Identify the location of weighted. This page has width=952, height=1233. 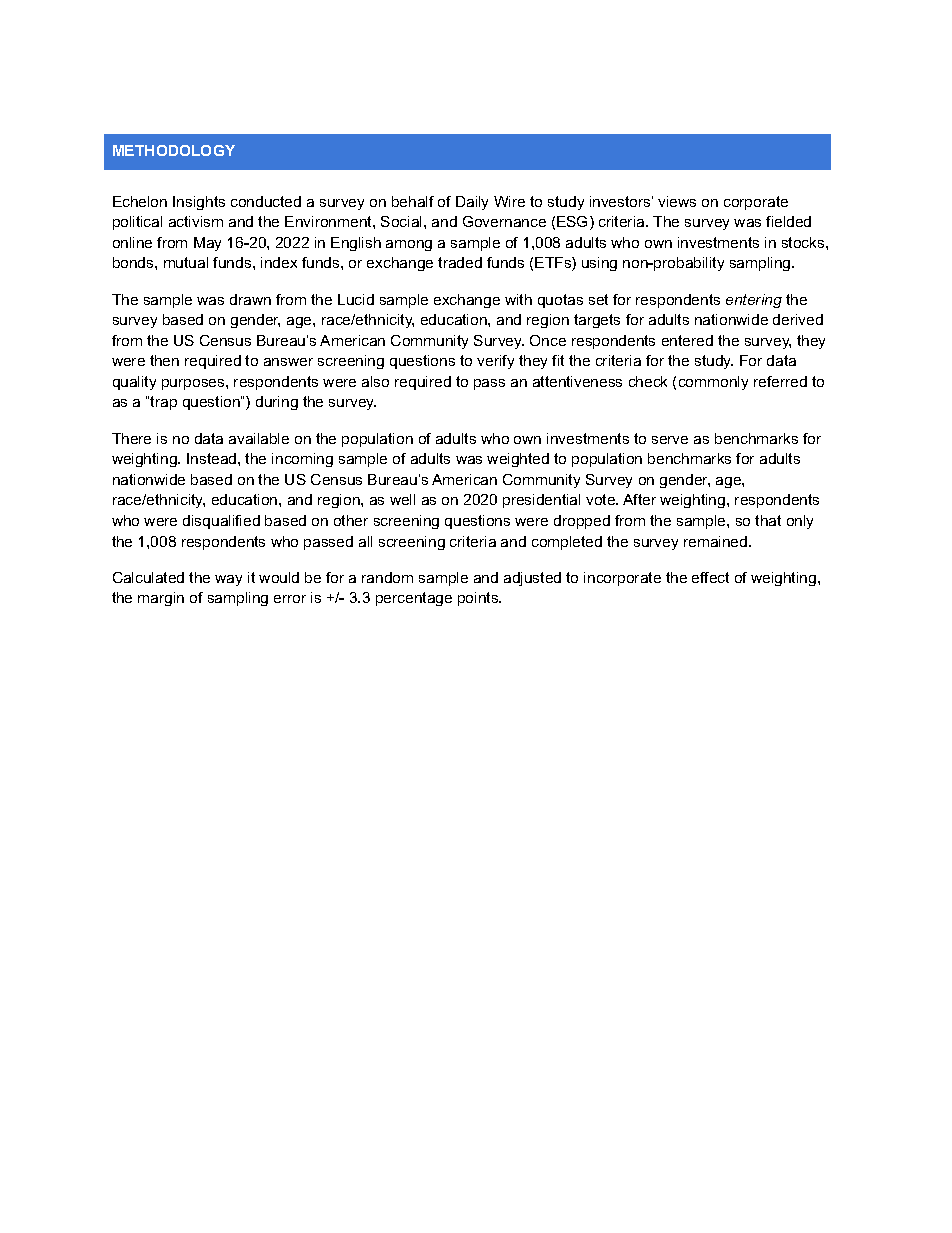
(518, 460).
